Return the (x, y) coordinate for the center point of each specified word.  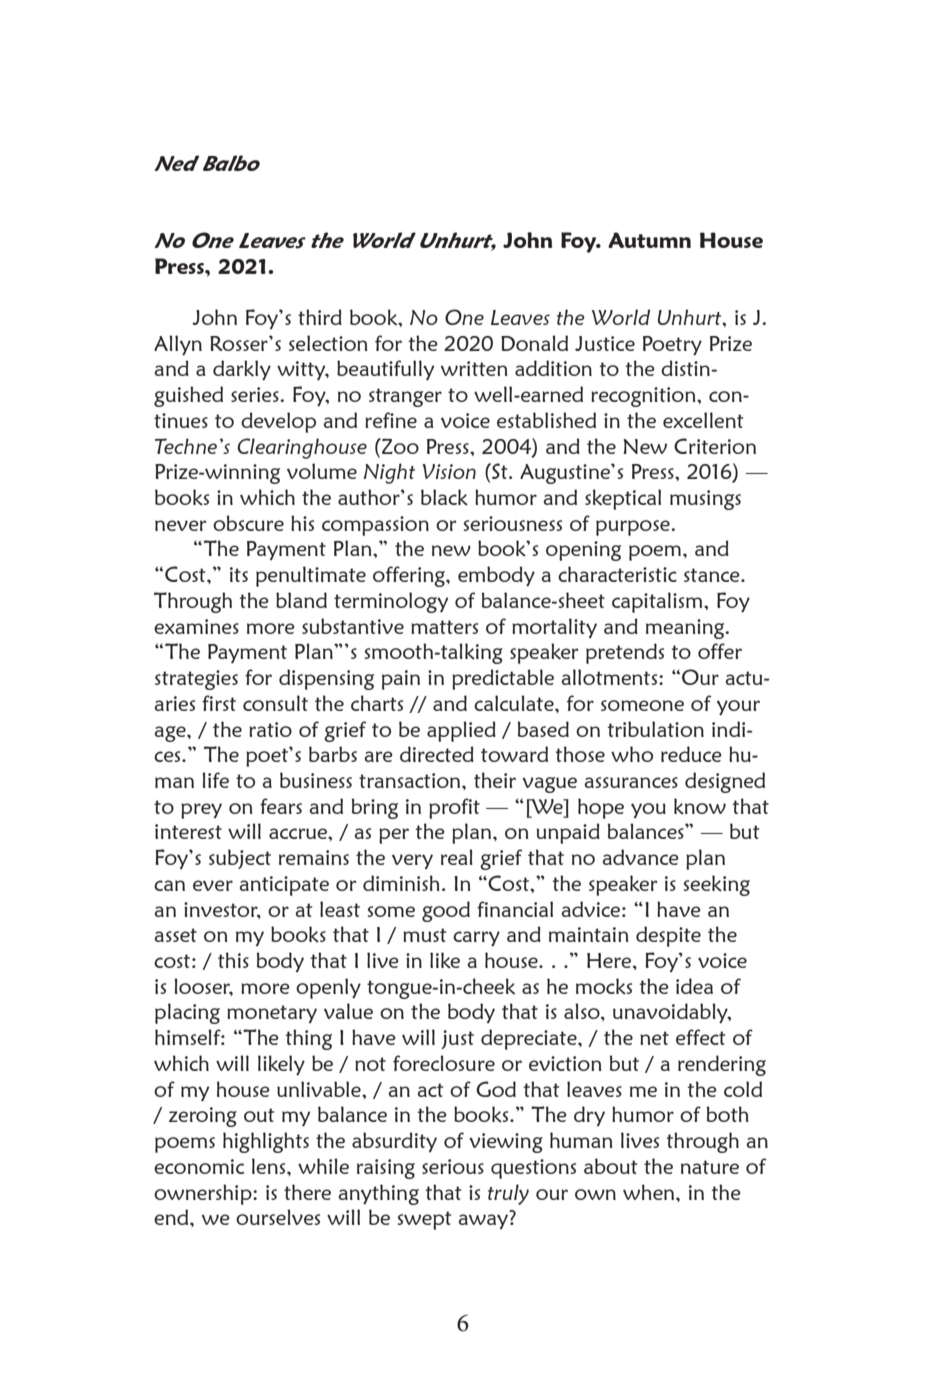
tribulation (656, 729)
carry (476, 939)
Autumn (649, 240)
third (320, 317)
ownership (204, 1194)
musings (705, 500)
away (483, 1221)
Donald (534, 343)
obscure (248, 523)
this (233, 960)
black (444, 497)
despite (668, 936)
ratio (270, 729)
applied (461, 731)
